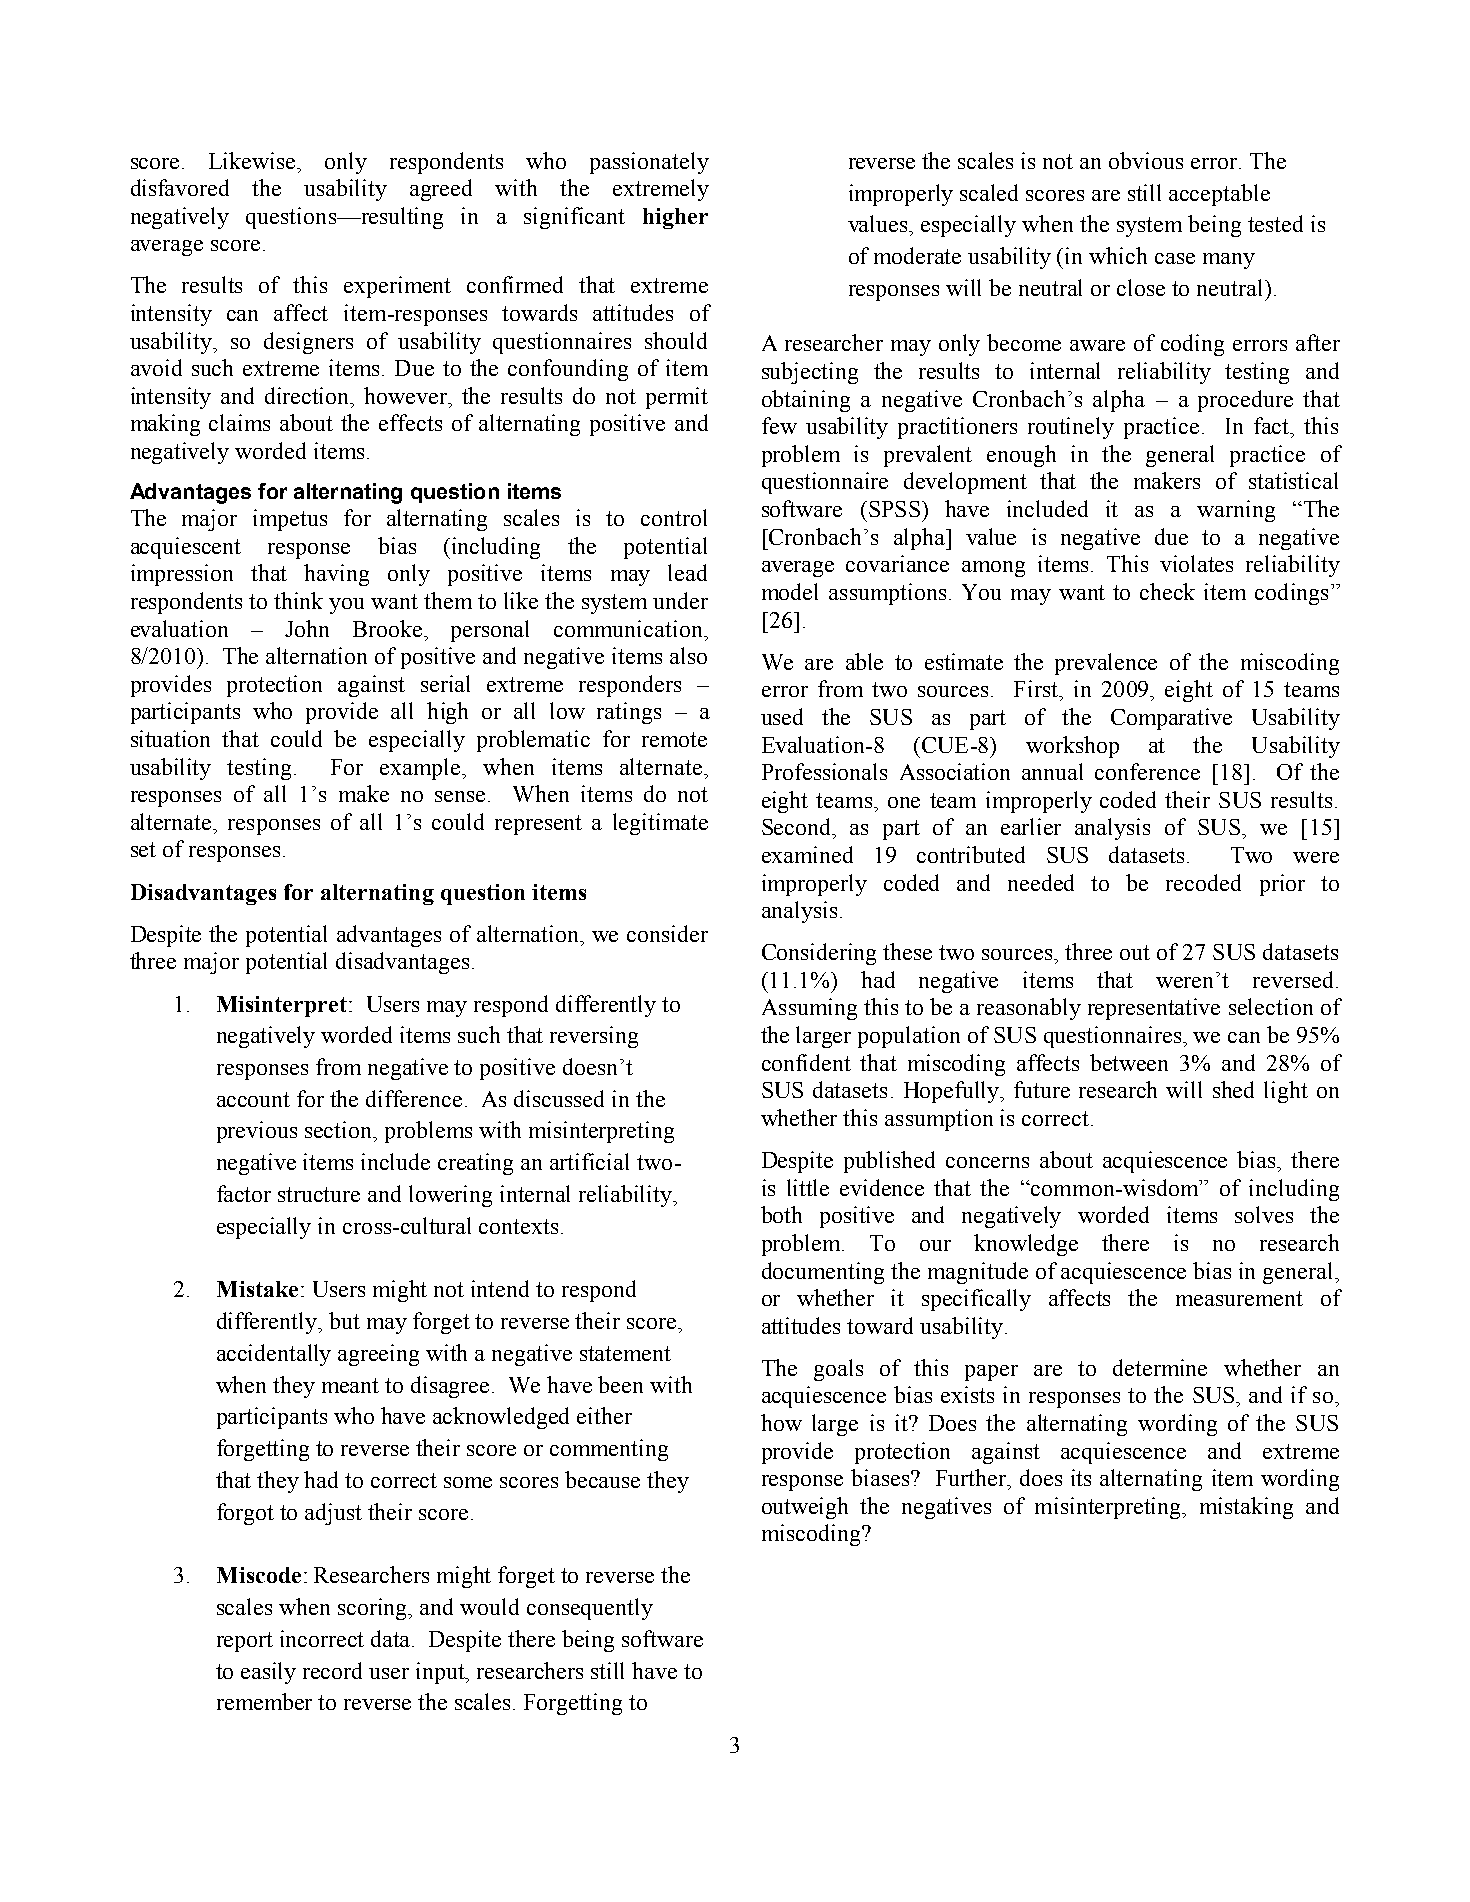  What do you see at coordinates (180, 187) in the document?
I see `disfavored` at bounding box center [180, 187].
